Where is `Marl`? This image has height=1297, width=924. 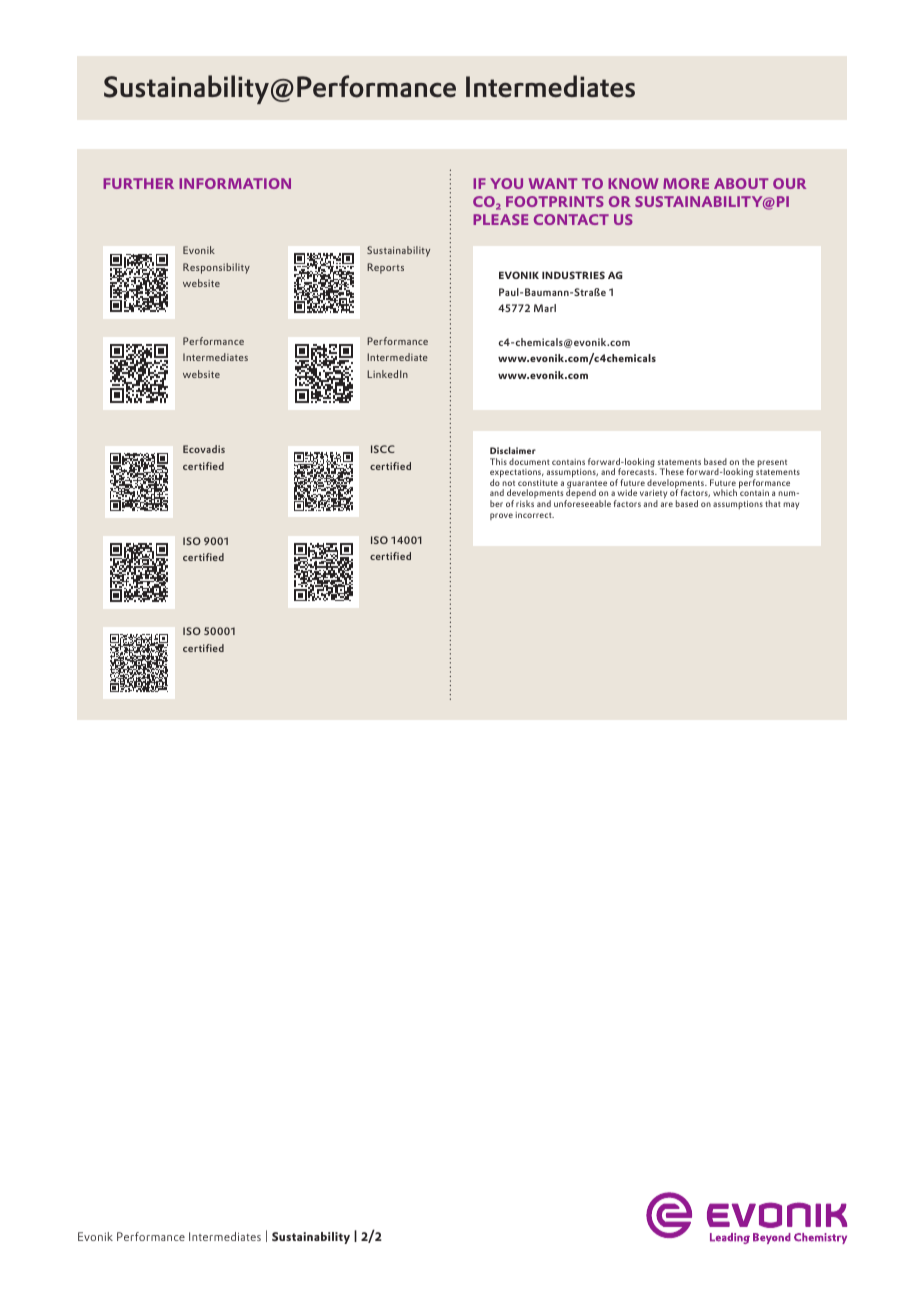
Marl is located at coordinates (545, 308).
